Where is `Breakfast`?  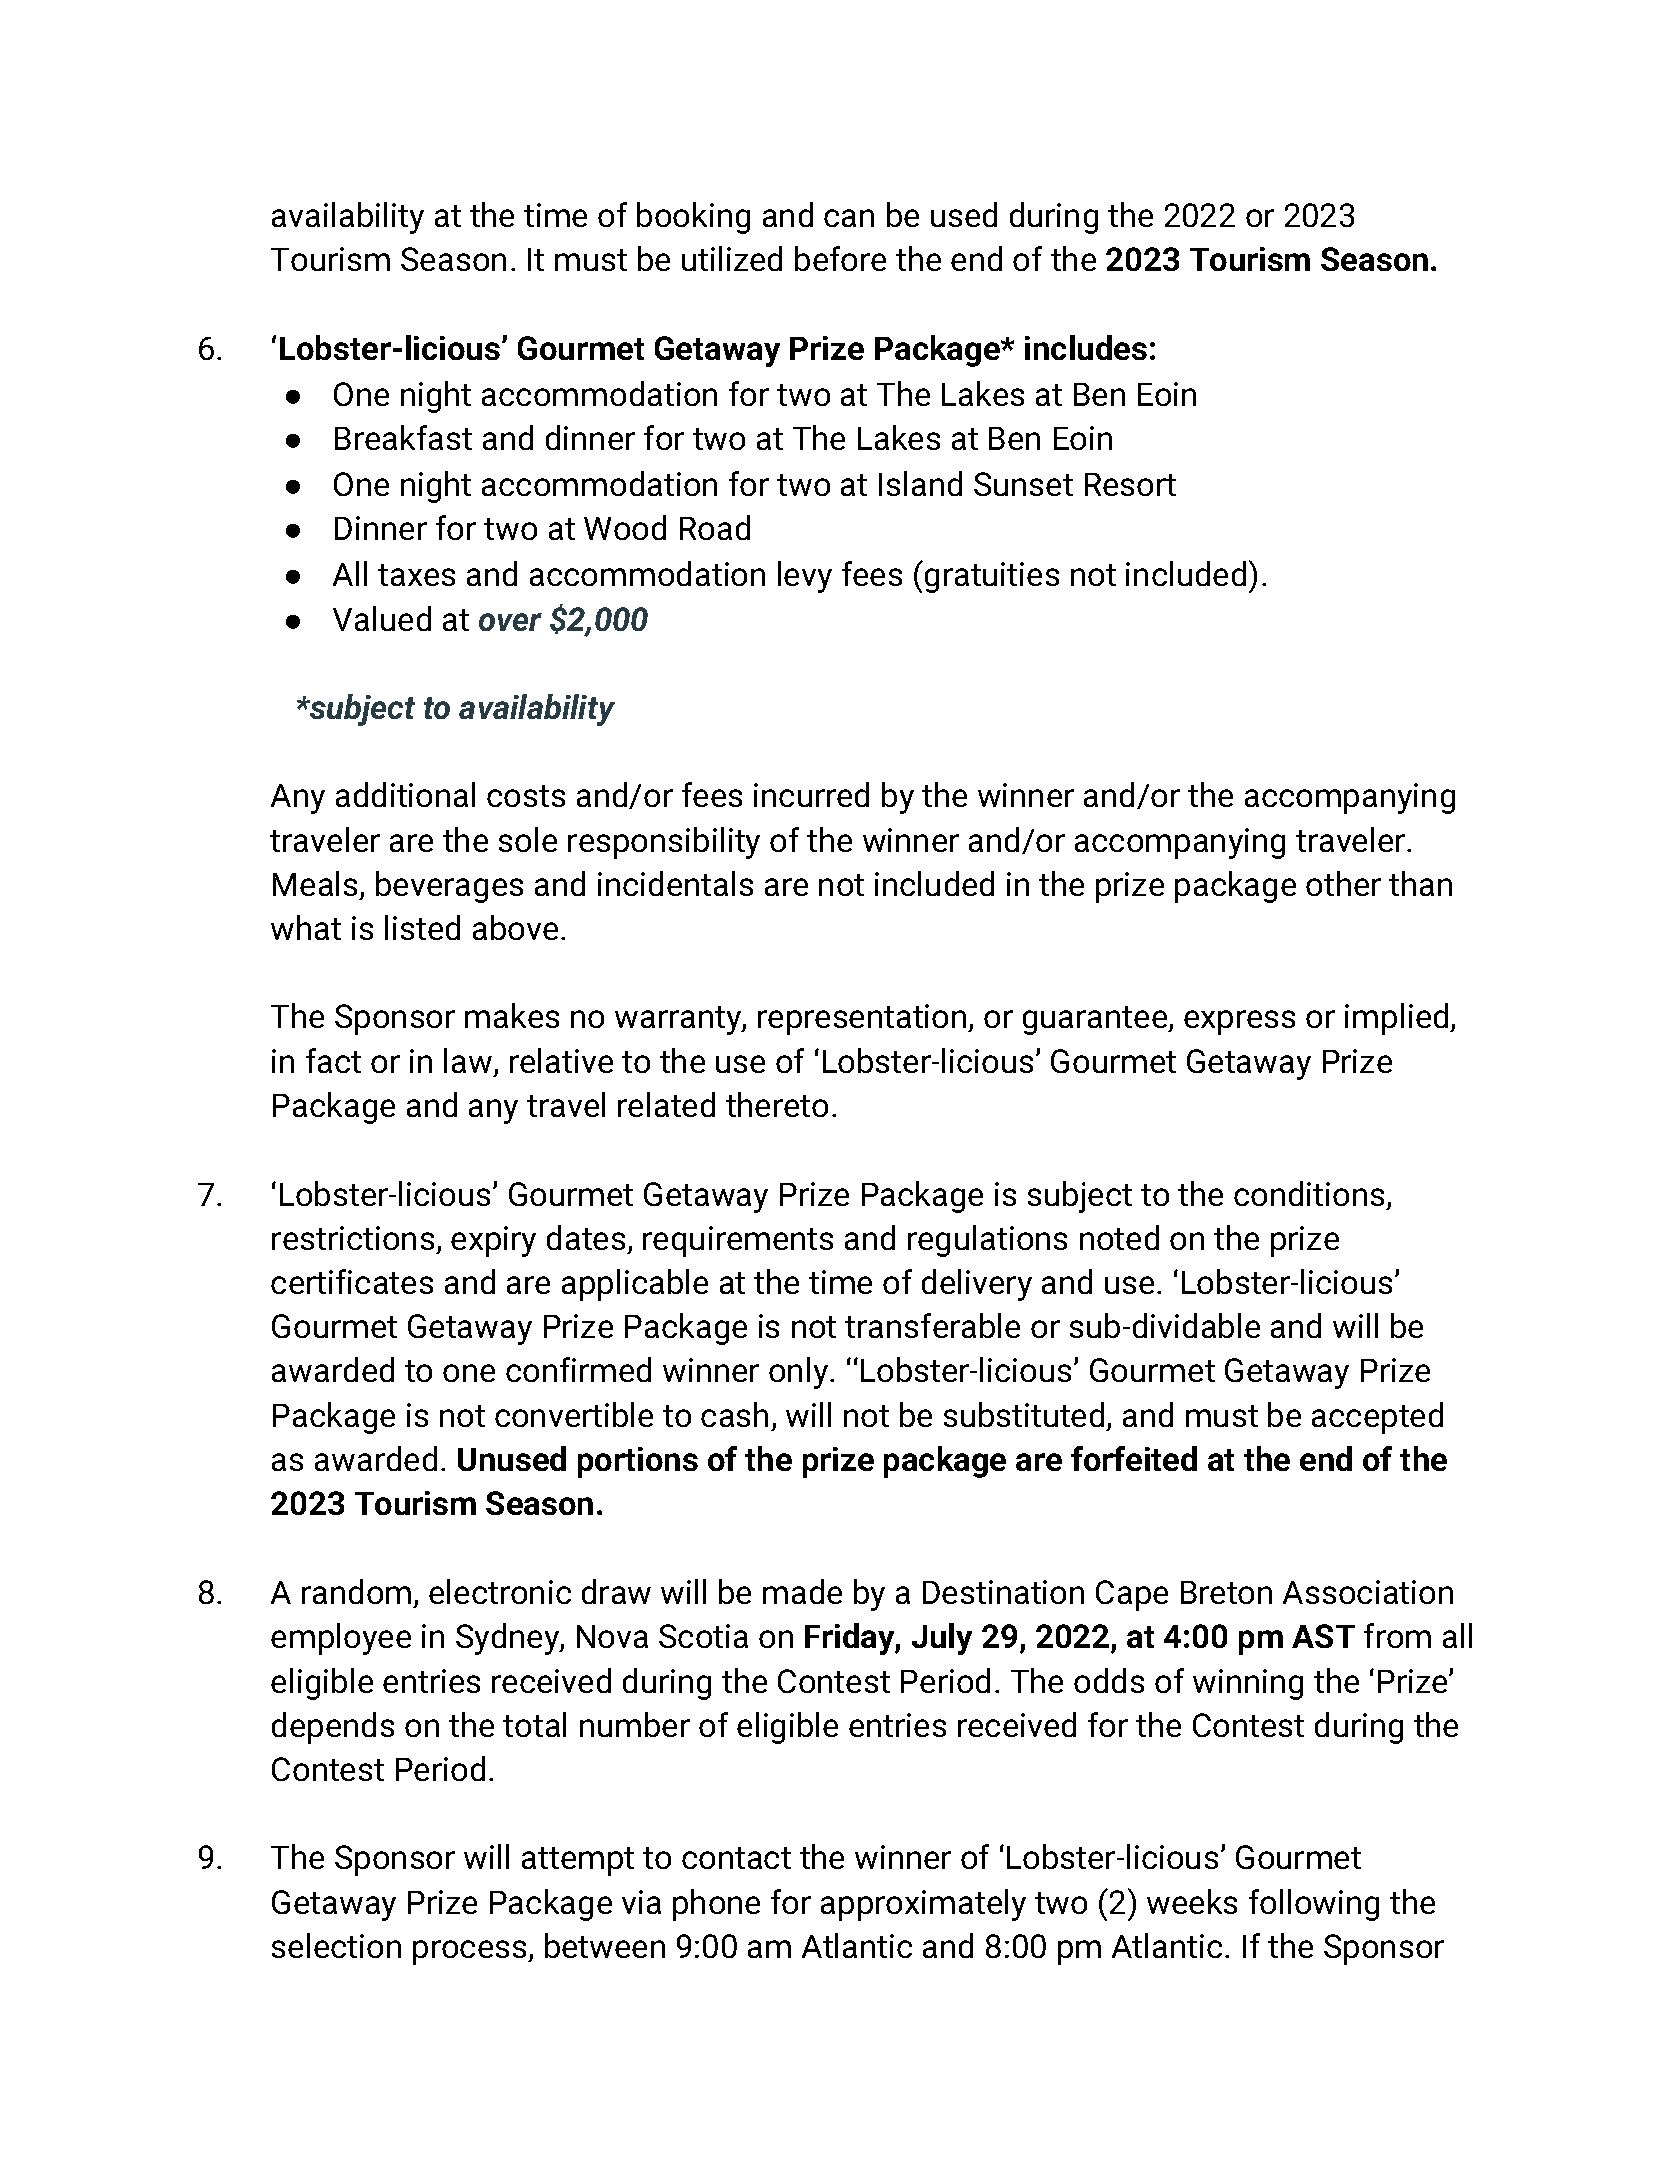
Breakfast is located at coordinates (403, 437).
